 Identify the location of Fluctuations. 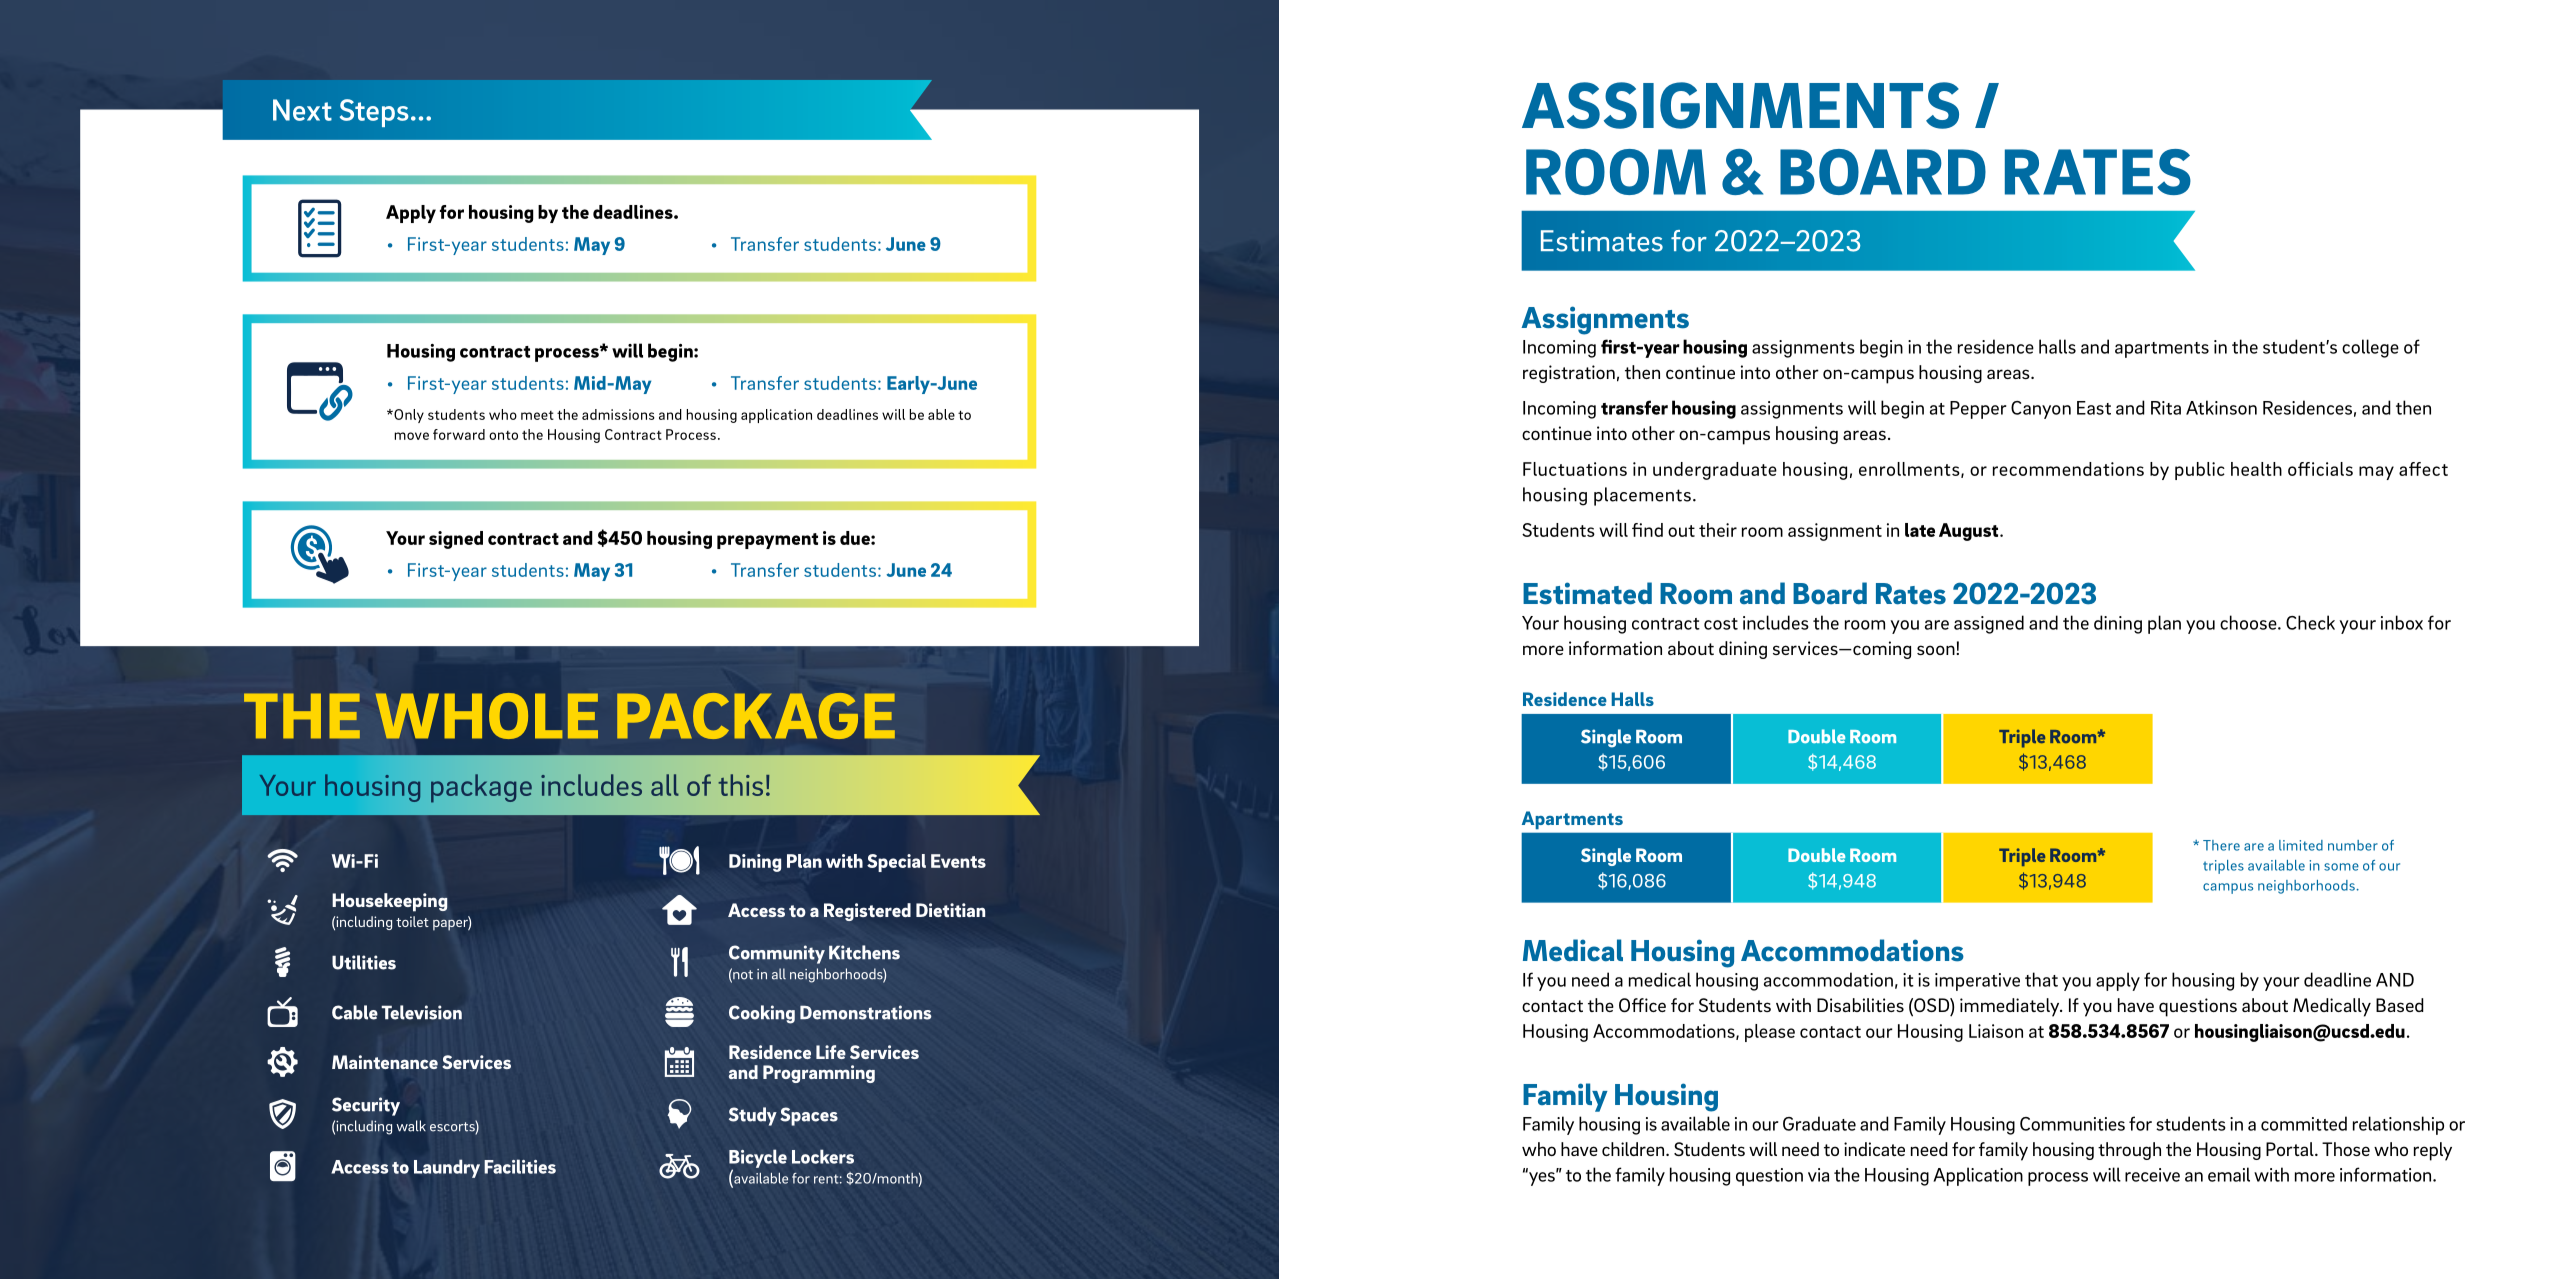
(1575, 469).
